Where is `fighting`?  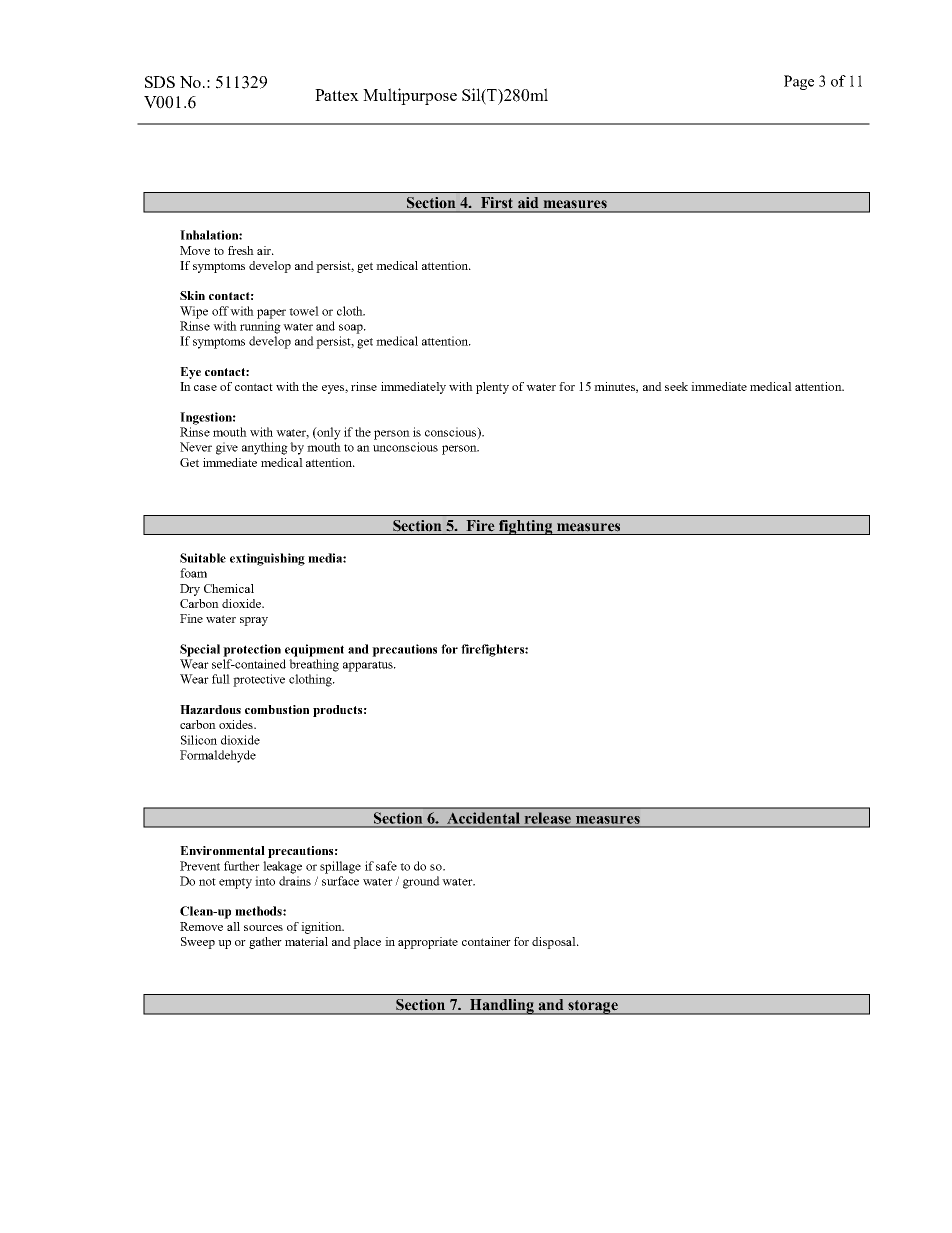 fighting is located at coordinates (526, 527).
